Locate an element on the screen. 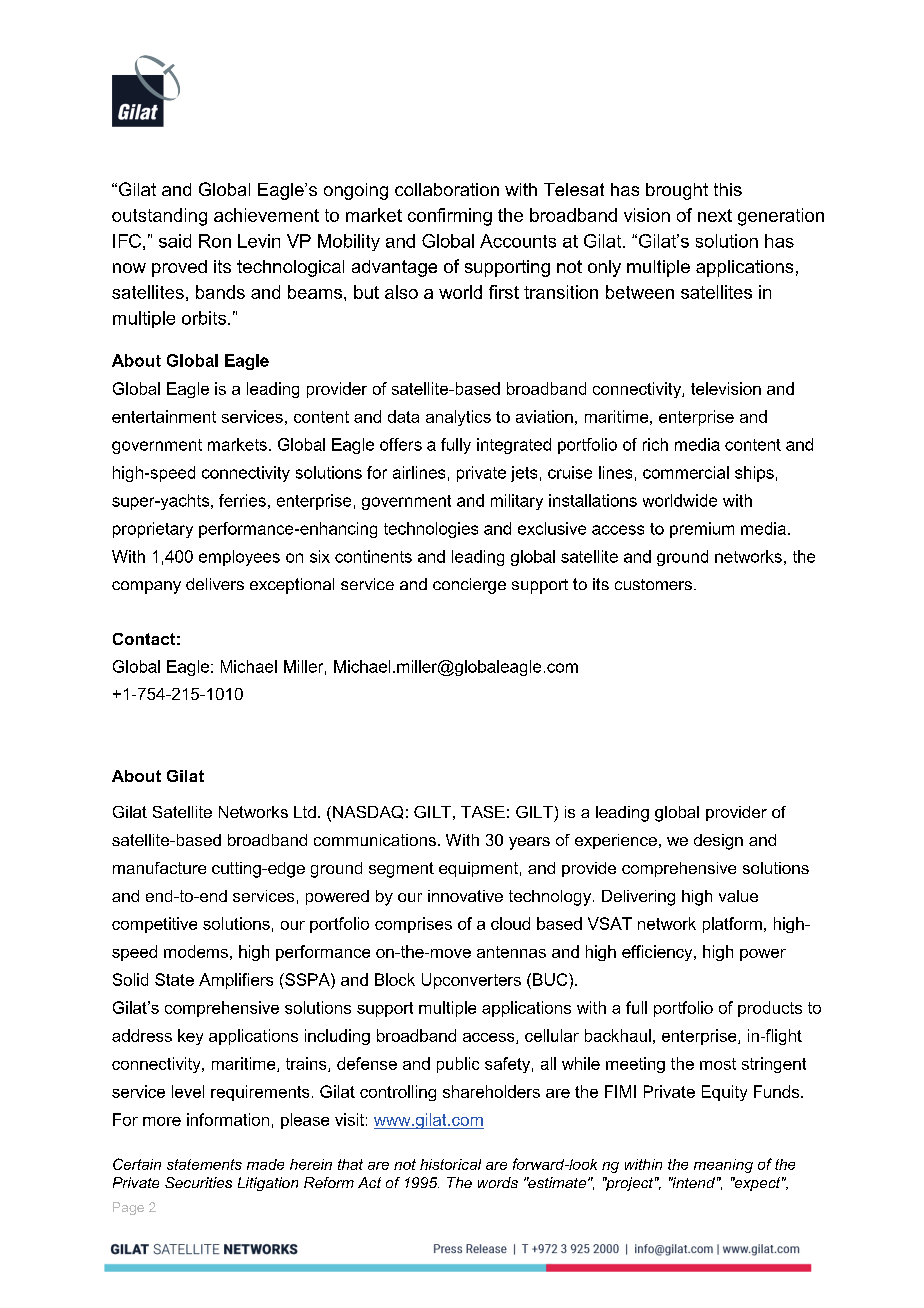  Ltd is located at coordinates (305, 812).
